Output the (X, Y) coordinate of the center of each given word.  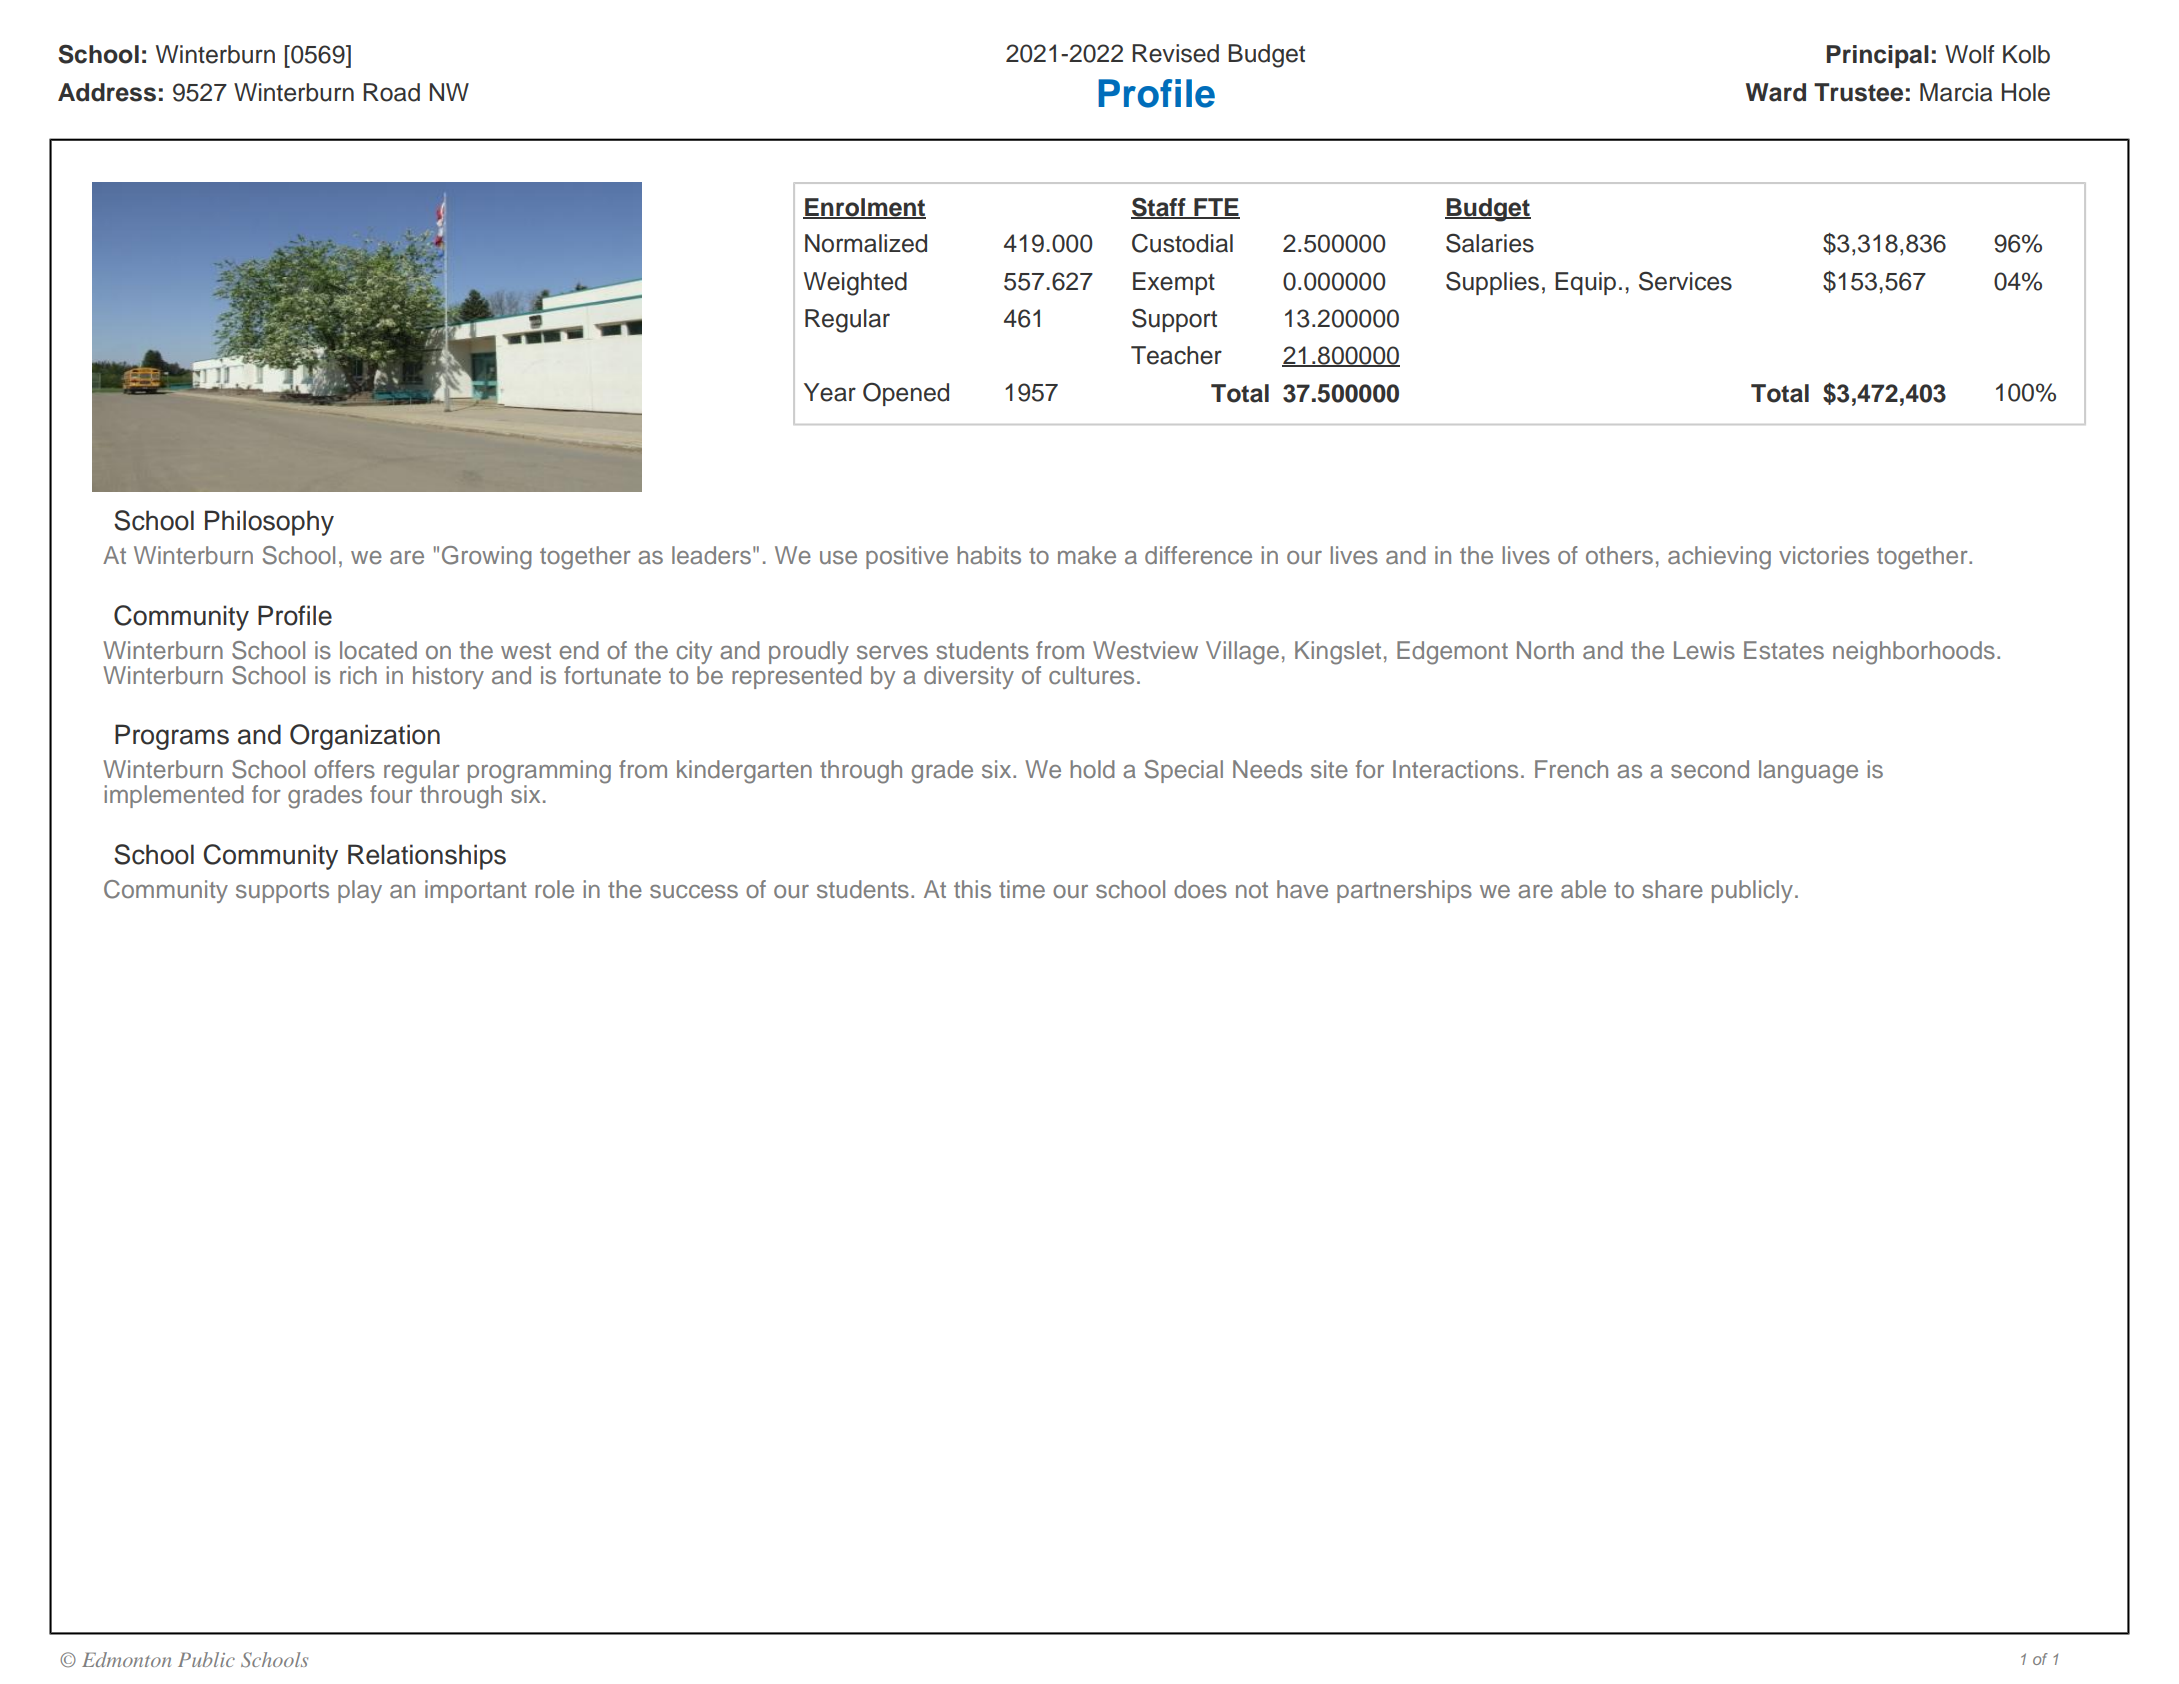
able (1583, 889)
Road (391, 92)
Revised (1175, 53)
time (1022, 889)
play (360, 891)
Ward (1776, 92)
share (1672, 889)
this (972, 889)
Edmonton (126, 1659)
